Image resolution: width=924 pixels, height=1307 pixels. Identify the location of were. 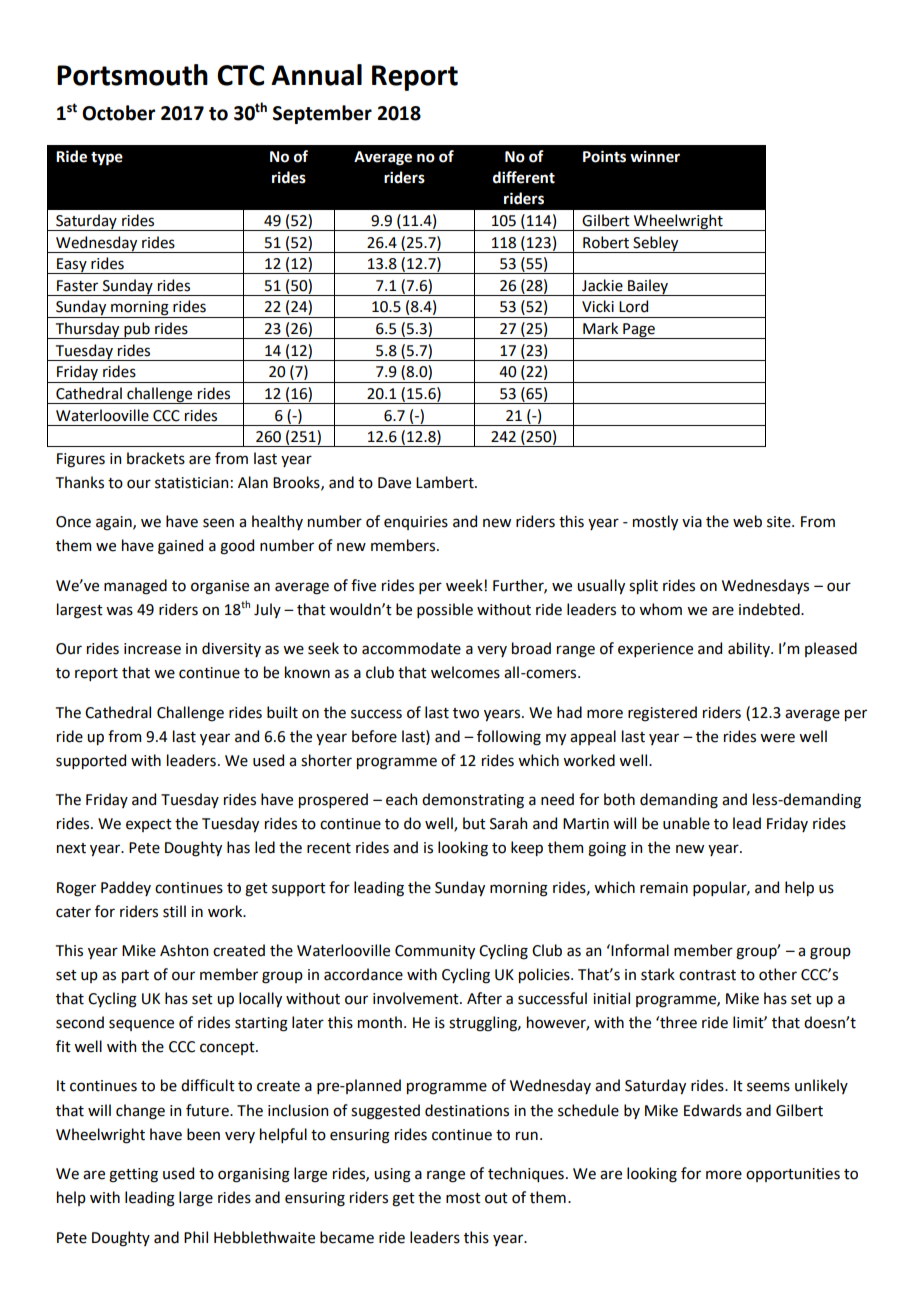
(777, 738).
